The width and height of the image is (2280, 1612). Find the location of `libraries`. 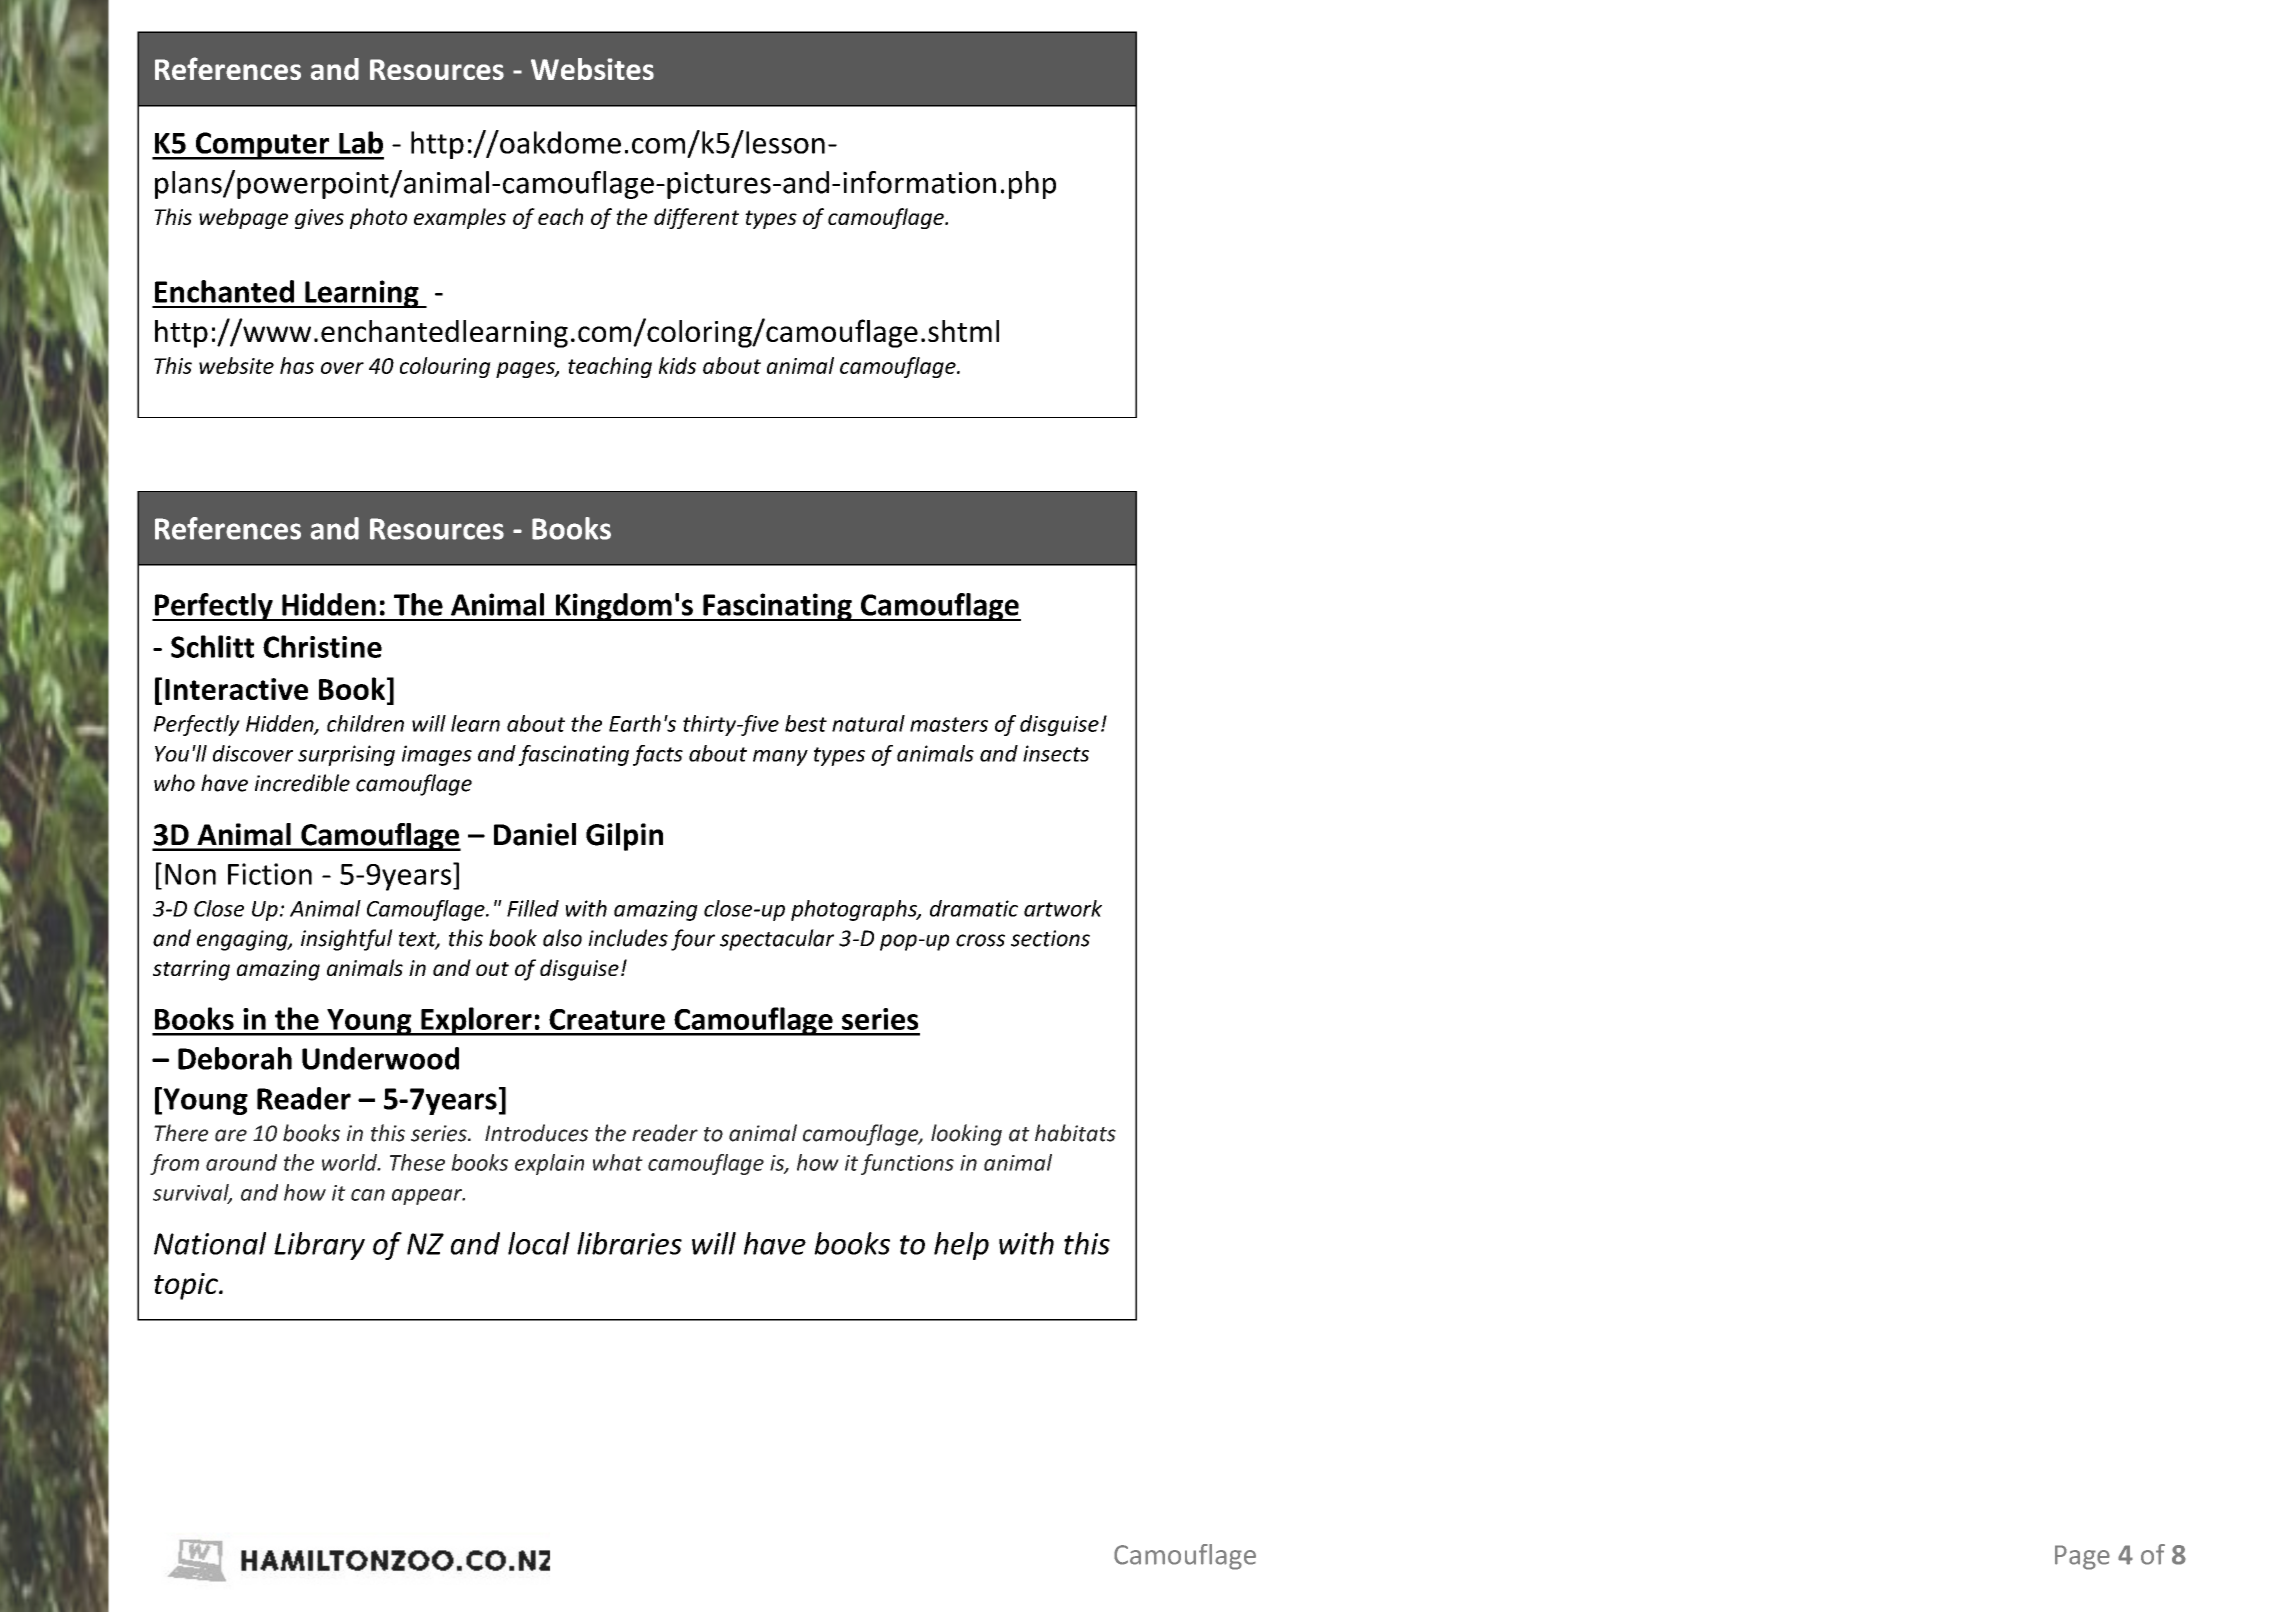

libraries is located at coordinates (629, 1243).
